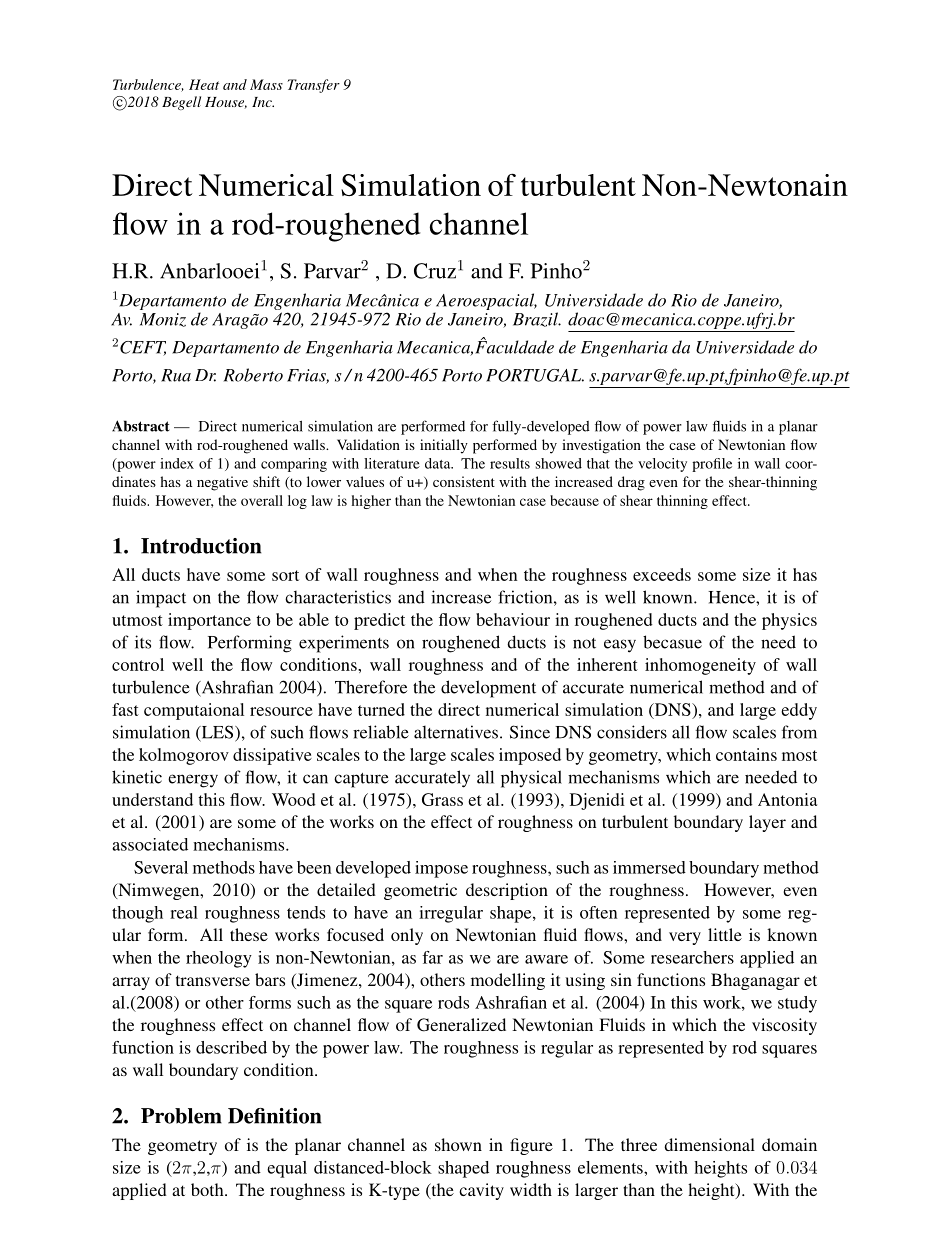  What do you see at coordinates (208, 1189) in the screenshot?
I see `both` at bounding box center [208, 1189].
